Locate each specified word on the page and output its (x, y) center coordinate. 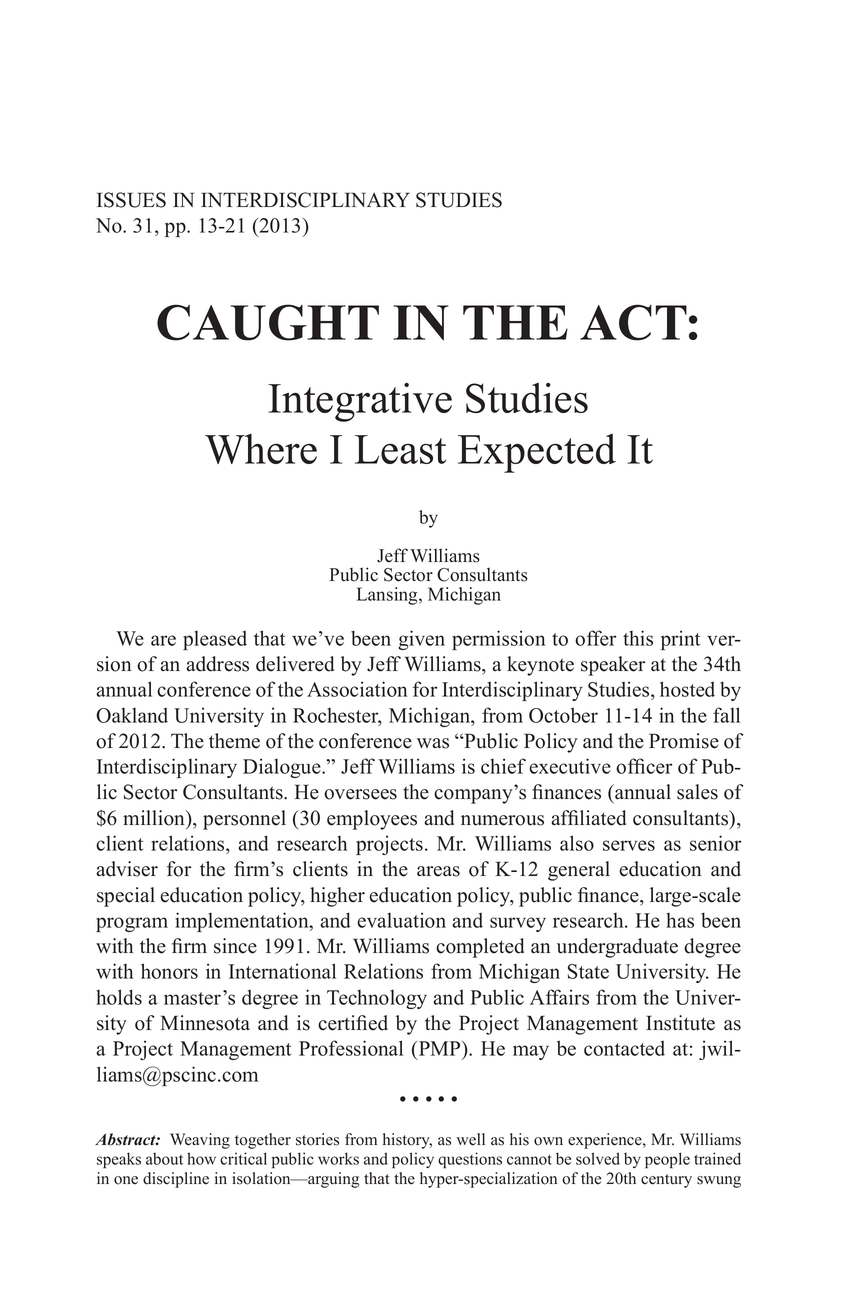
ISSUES (131, 200)
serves (629, 845)
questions (470, 1160)
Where (261, 449)
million (155, 819)
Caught (268, 322)
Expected (537, 453)
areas (438, 871)
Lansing (388, 596)
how (201, 1158)
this (638, 638)
